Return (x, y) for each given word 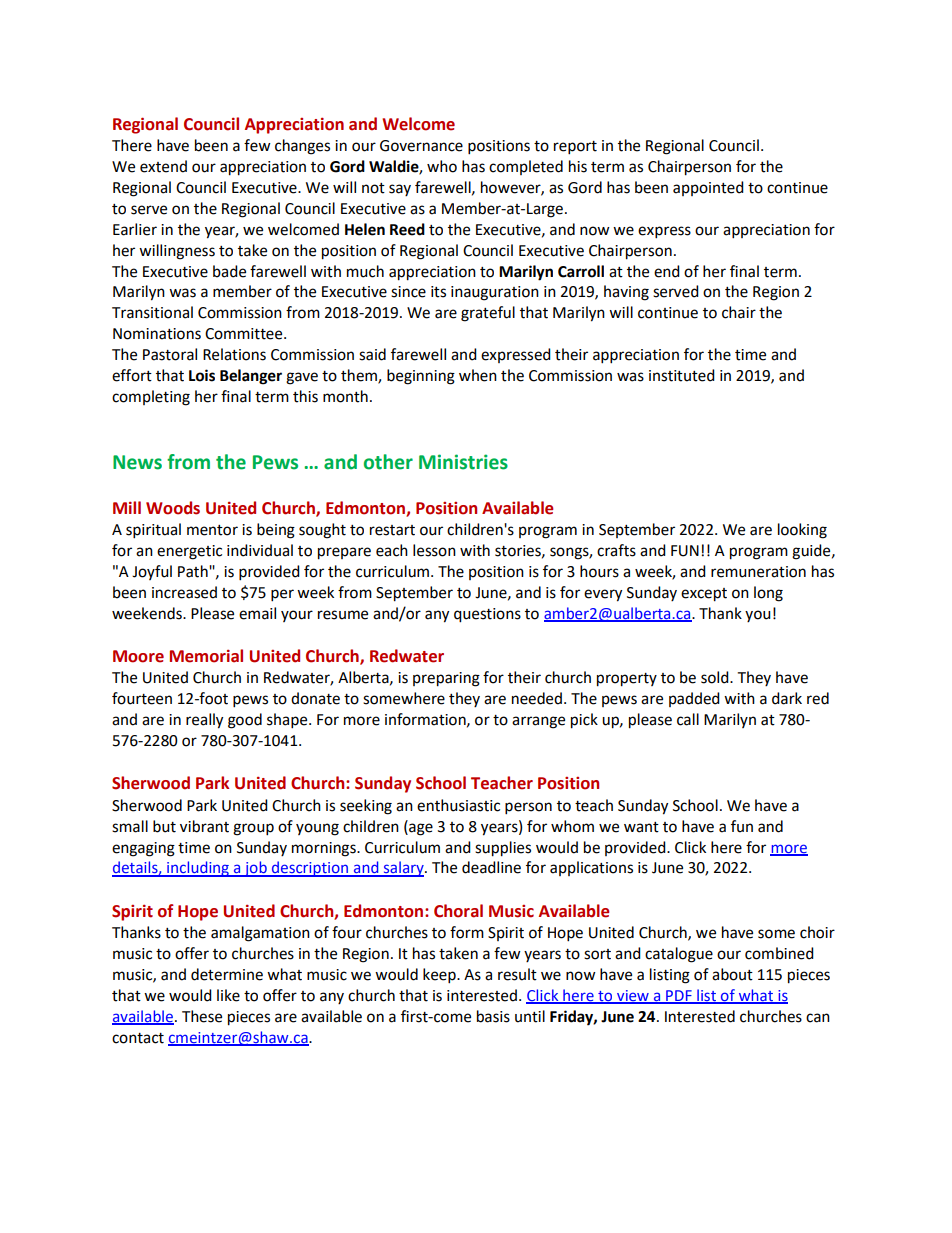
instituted (682, 375)
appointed (708, 188)
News (137, 462)
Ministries (463, 462)
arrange (538, 722)
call (688, 719)
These (202, 1016)
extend (163, 166)
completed (526, 167)
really (204, 721)
